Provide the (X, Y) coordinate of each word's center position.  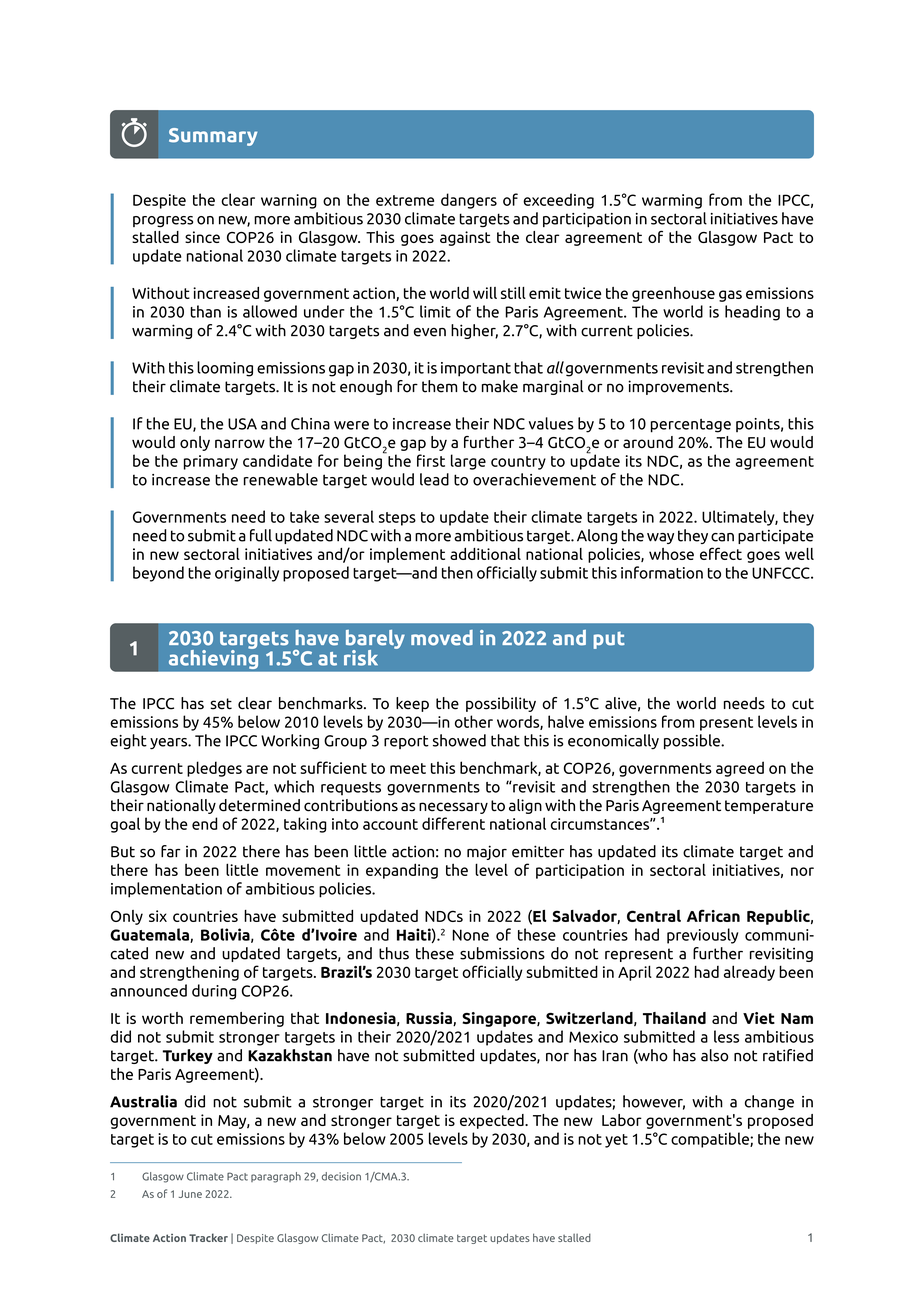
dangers (469, 201)
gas (730, 296)
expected (493, 1121)
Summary (213, 137)
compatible (711, 1140)
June (190, 1194)
